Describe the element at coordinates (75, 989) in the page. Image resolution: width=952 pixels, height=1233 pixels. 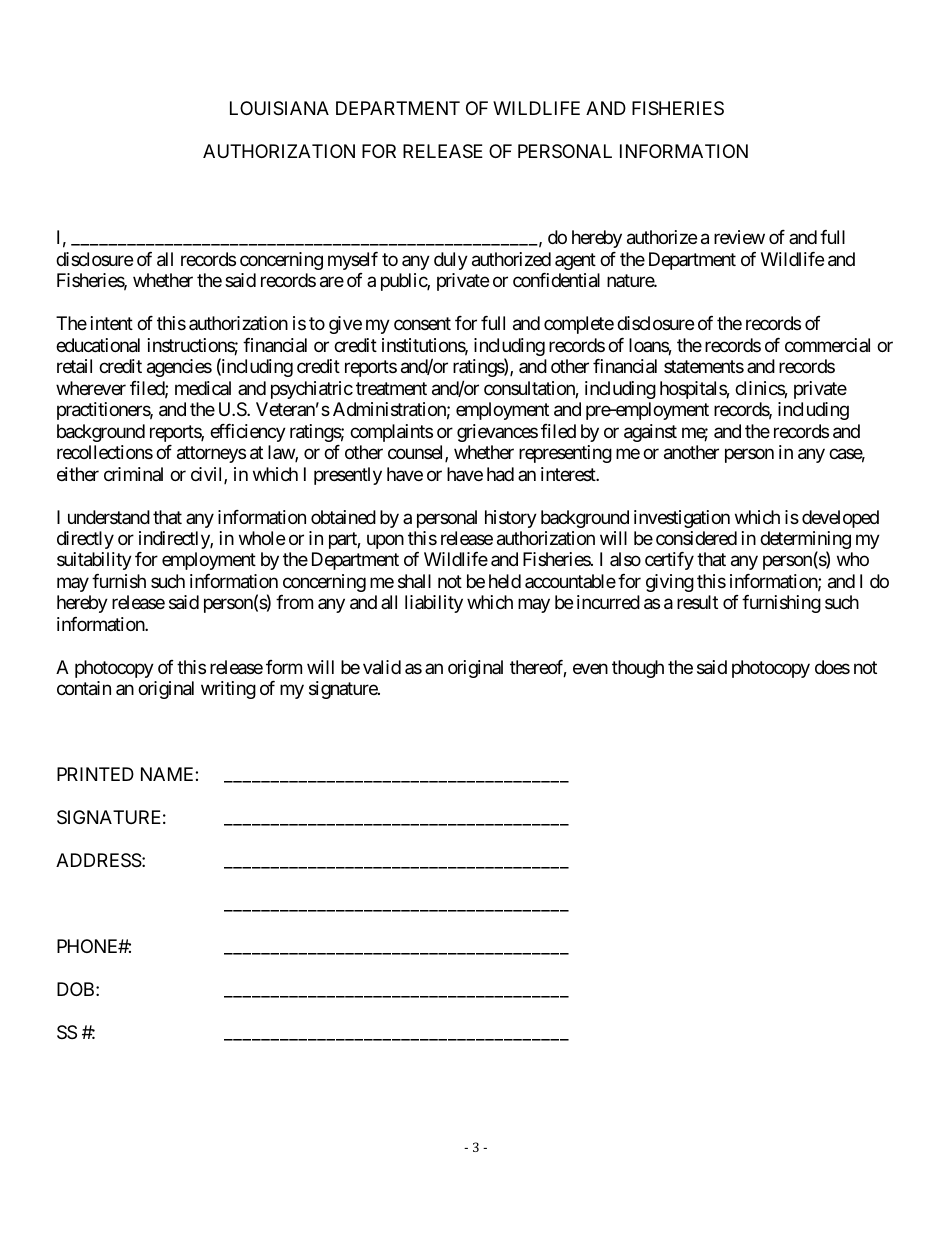
I see `DOB` at that location.
